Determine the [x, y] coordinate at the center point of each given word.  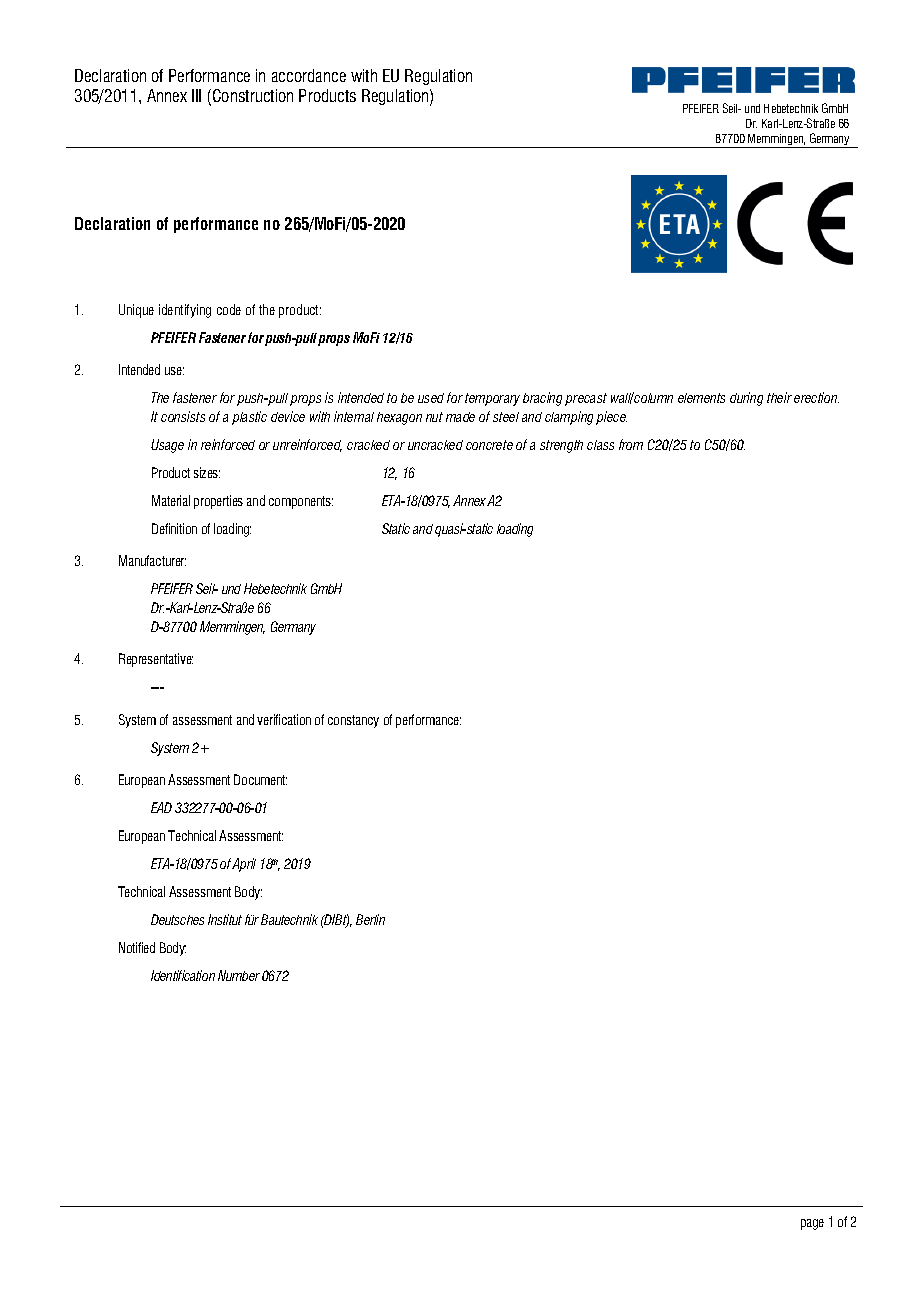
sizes [207, 472]
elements [701, 398]
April [244, 865]
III [196, 95]
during [746, 399]
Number [239, 975]
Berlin [370, 919]
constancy [353, 721]
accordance [309, 75]
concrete [489, 445]
